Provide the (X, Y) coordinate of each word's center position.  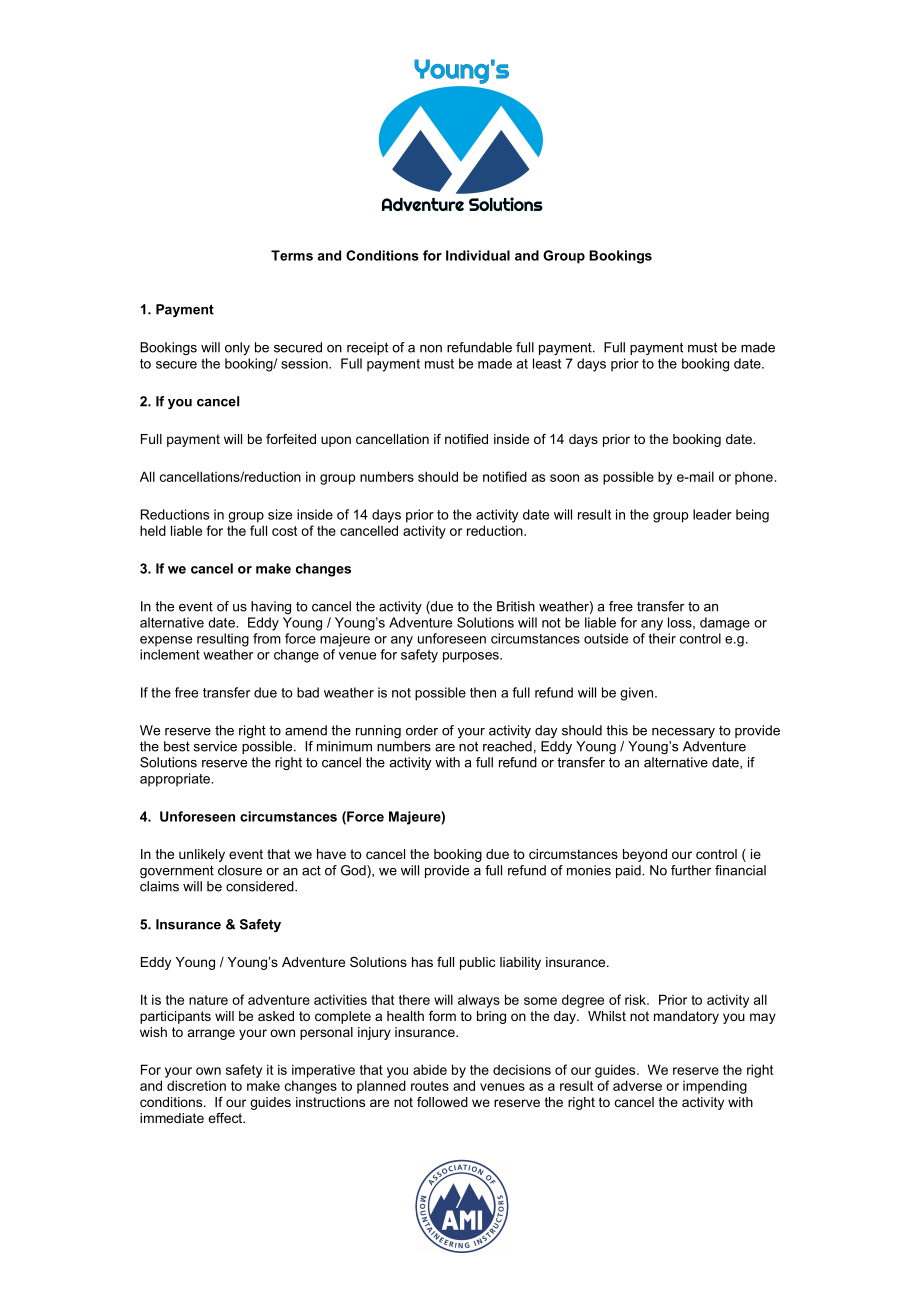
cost (284, 531)
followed (442, 1102)
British (516, 606)
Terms (292, 255)
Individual (478, 255)
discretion (196, 1085)
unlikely (202, 855)
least (547, 363)
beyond (645, 855)
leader (712, 514)
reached (507, 746)
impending (715, 1087)
